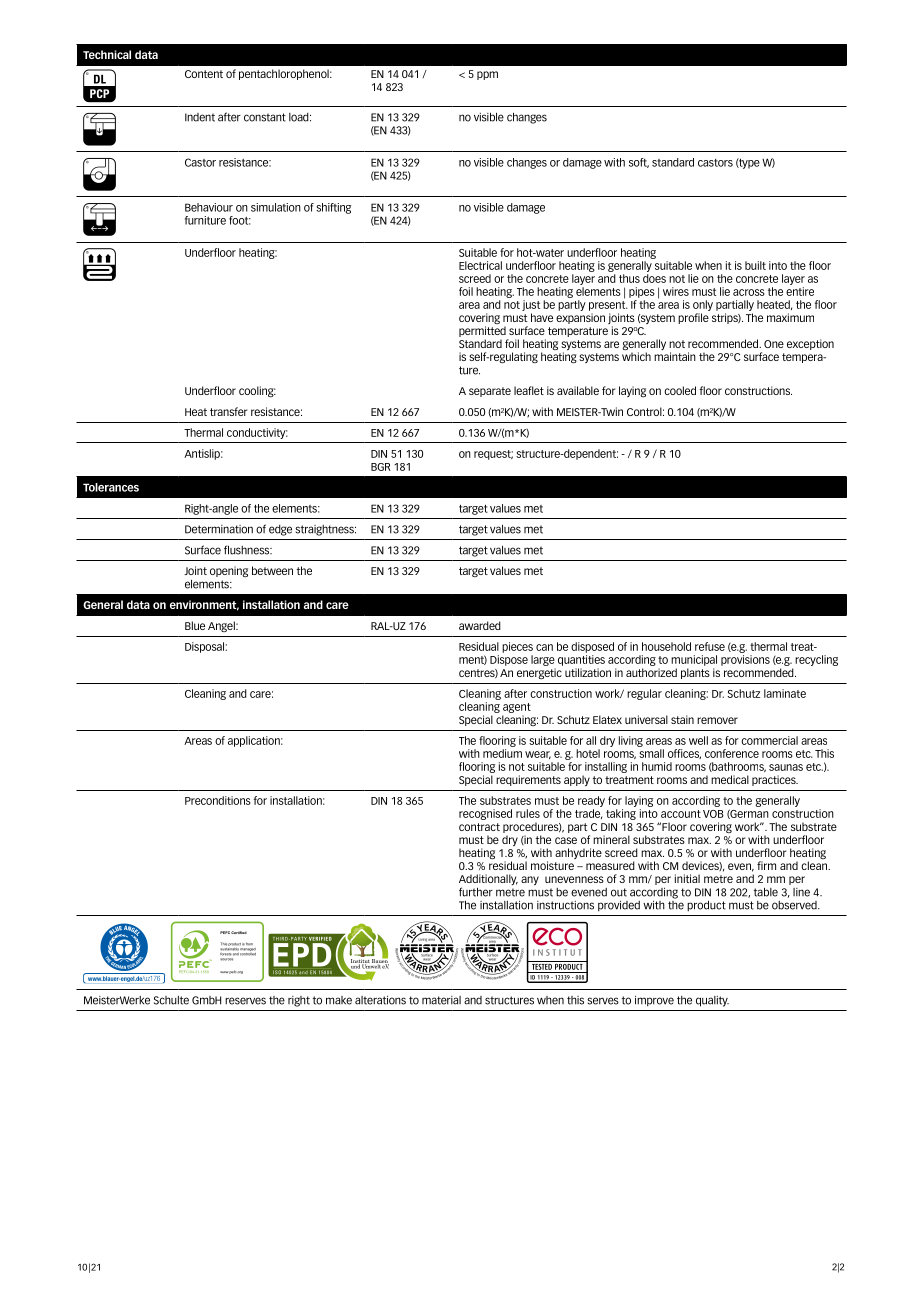 The image size is (924, 1308). What do you see at coordinates (219, 529) in the page?
I see `Determination` at bounding box center [219, 529].
